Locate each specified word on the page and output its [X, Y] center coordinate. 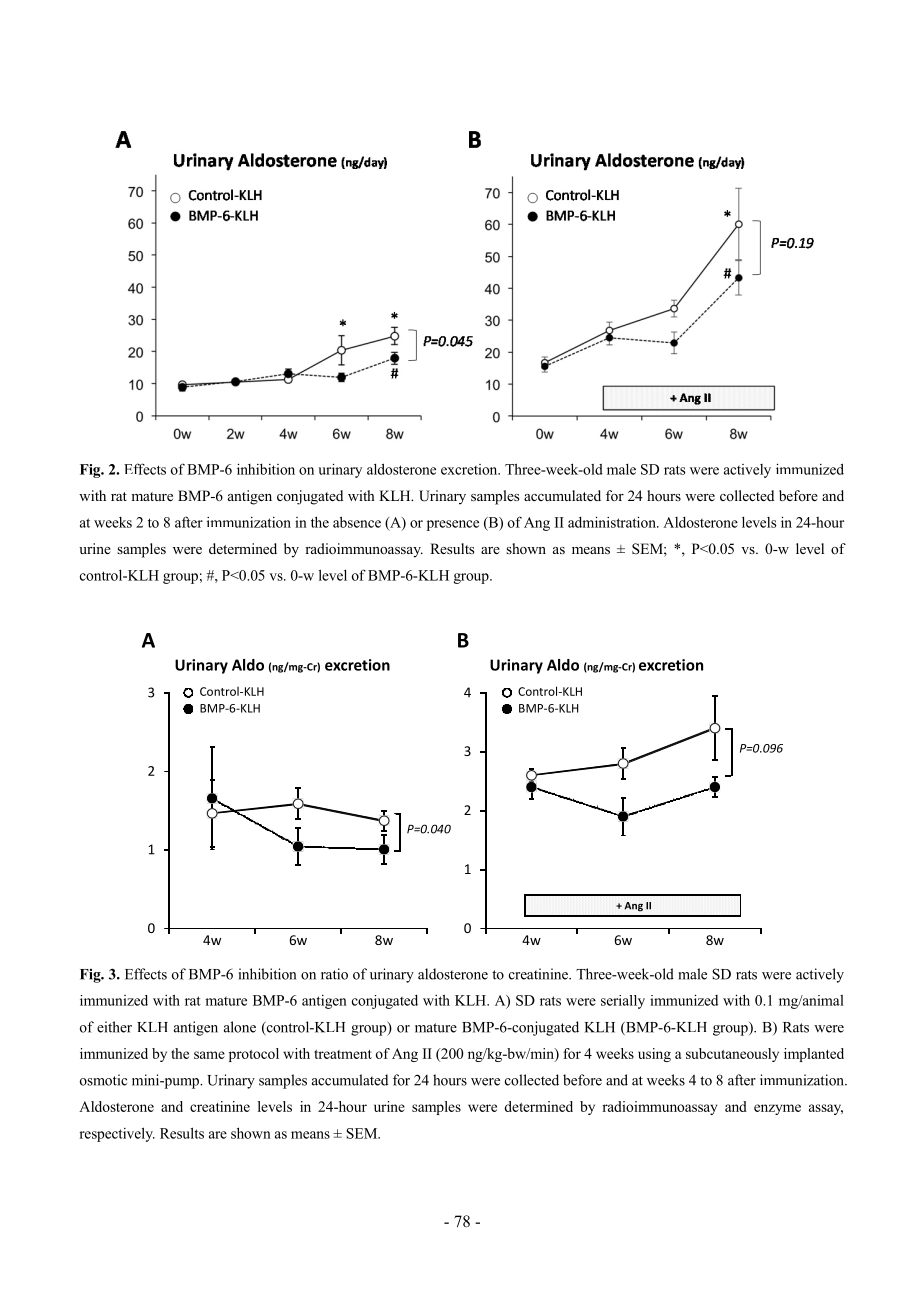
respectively [117, 1134]
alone [240, 1027]
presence [453, 525]
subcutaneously [732, 1055]
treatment [343, 1054]
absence [357, 522]
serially [623, 1002]
